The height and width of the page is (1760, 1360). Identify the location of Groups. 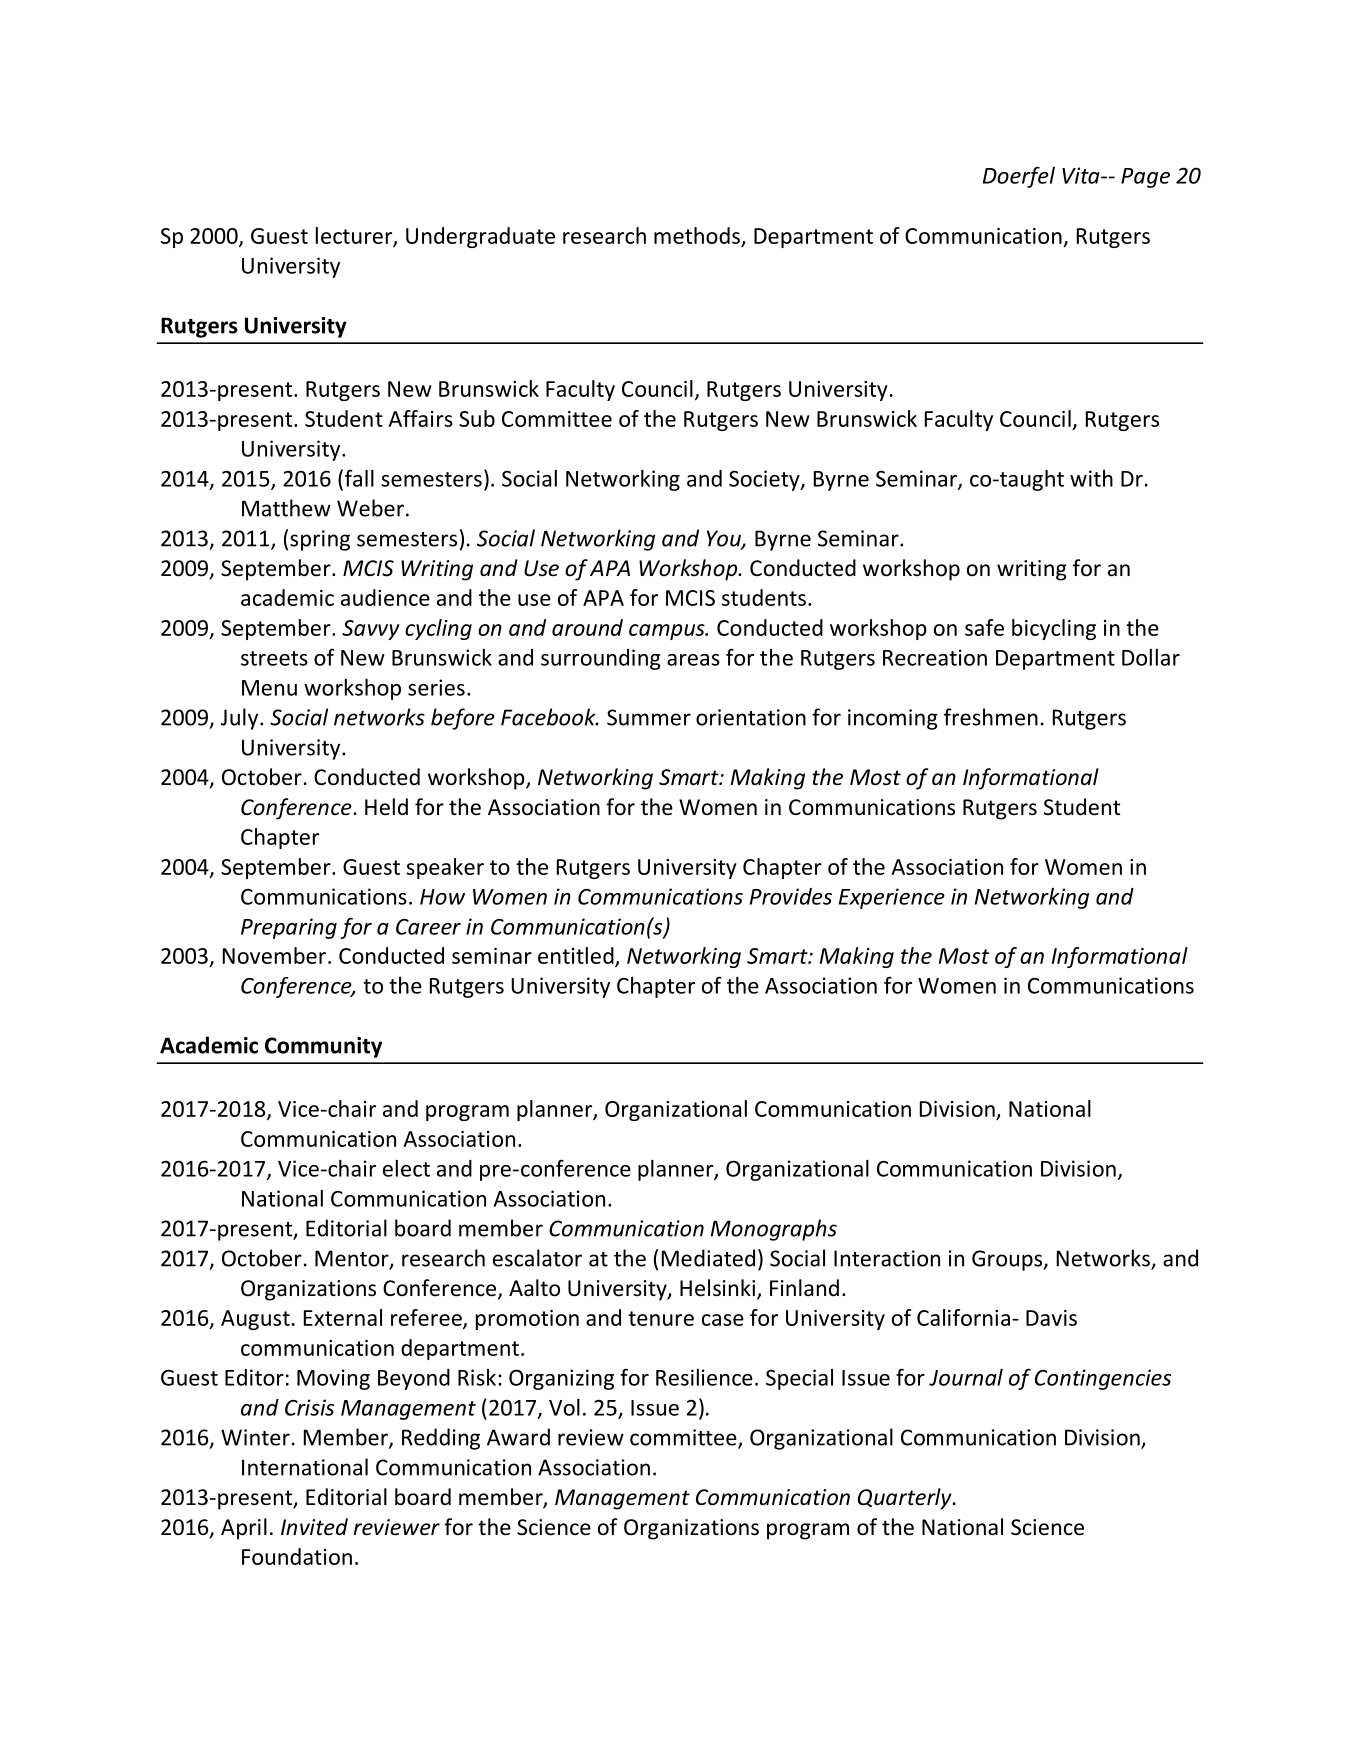
(1008, 1260).
